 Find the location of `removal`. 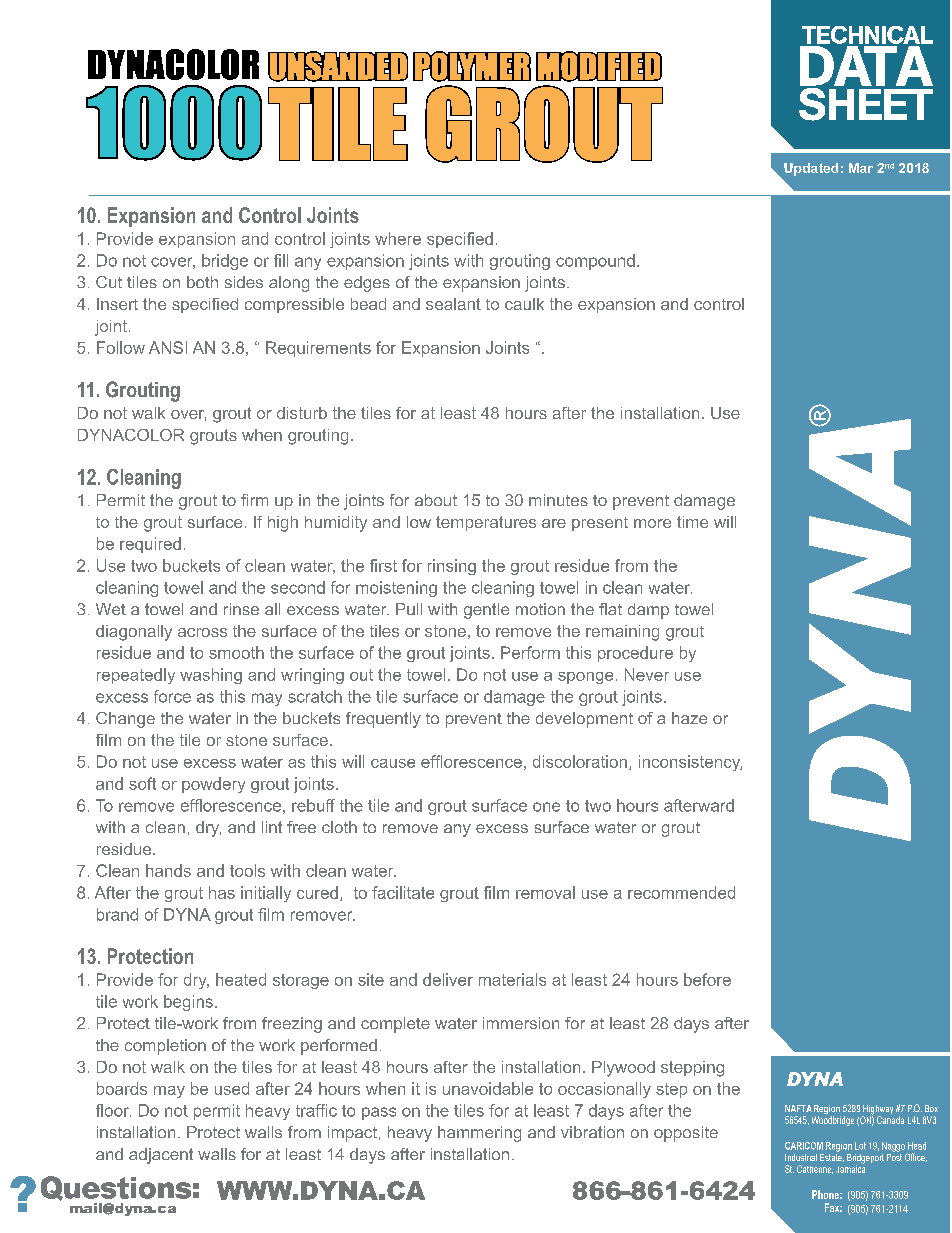

removal is located at coordinates (545, 892).
